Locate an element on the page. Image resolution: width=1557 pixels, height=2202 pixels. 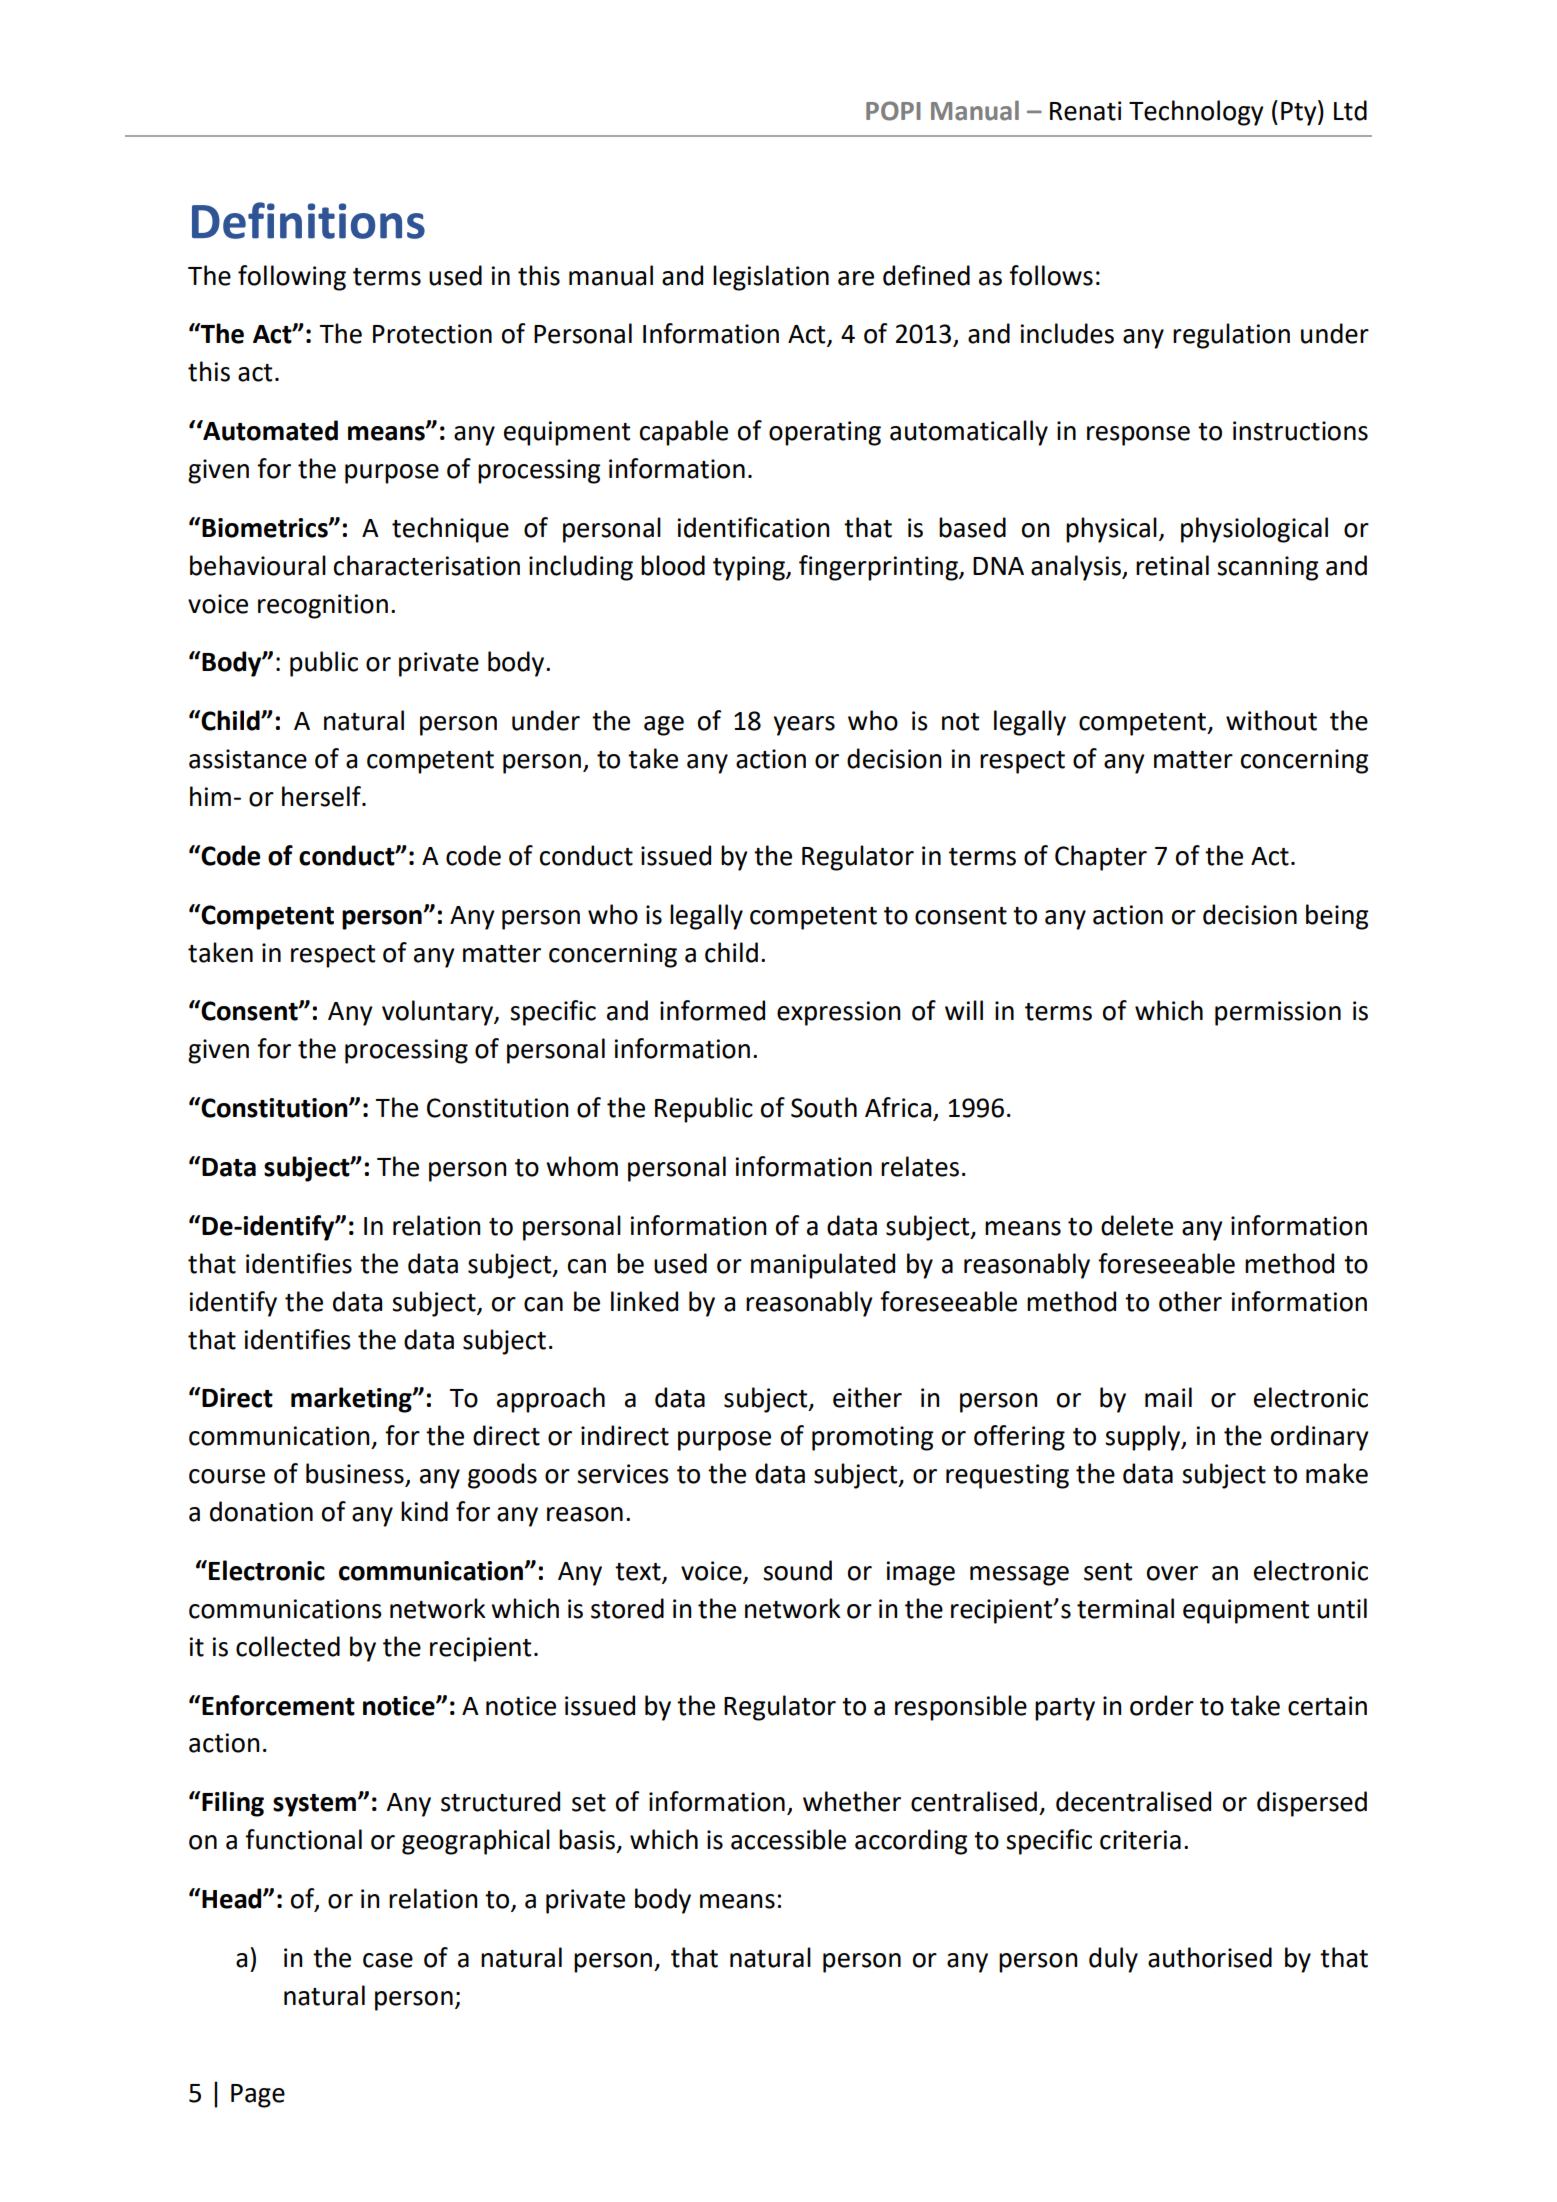
legislation is located at coordinates (771, 278).
